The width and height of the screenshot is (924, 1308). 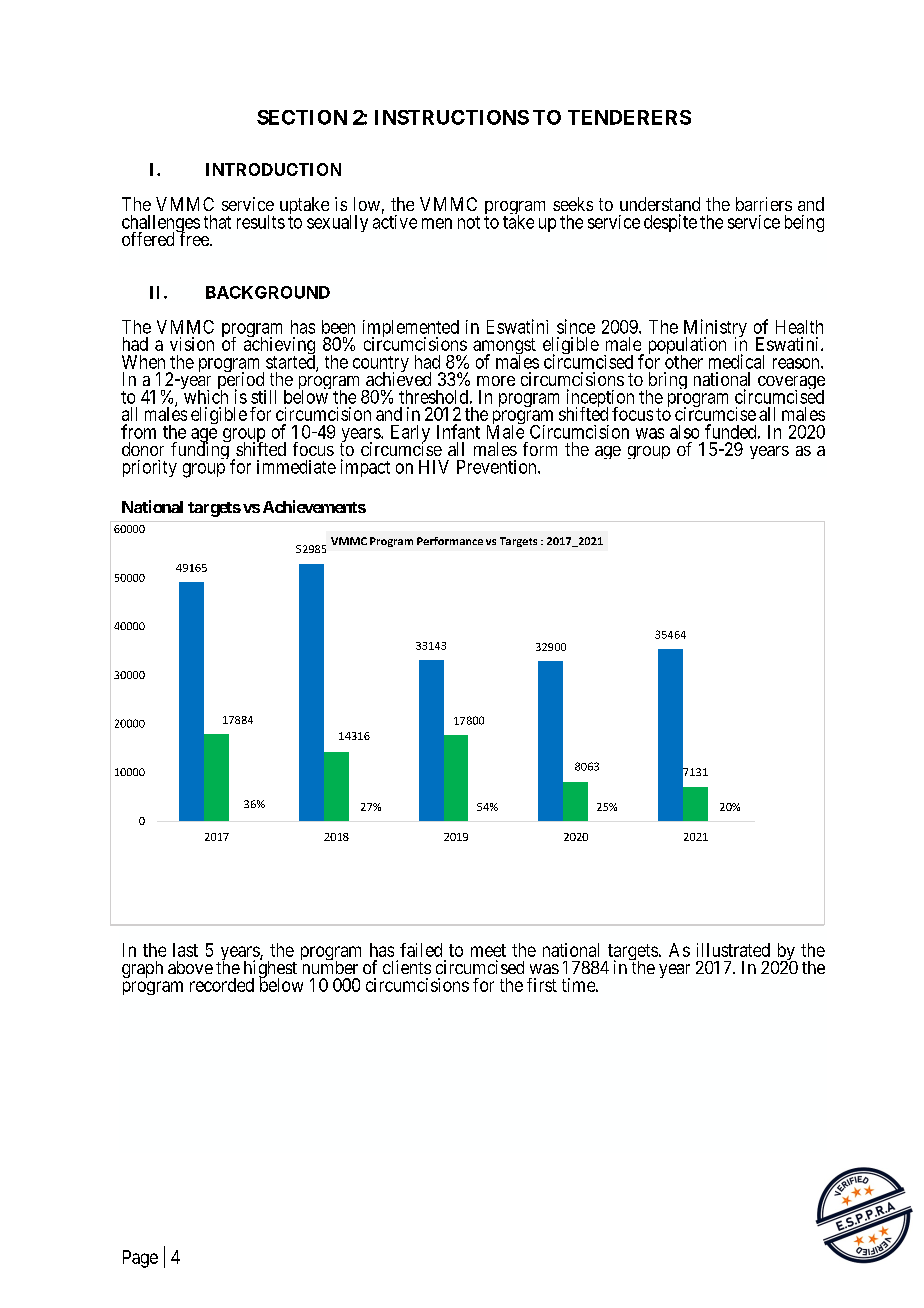 What do you see at coordinates (764, 204) in the screenshot?
I see `barriers` at bounding box center [764, 204].
